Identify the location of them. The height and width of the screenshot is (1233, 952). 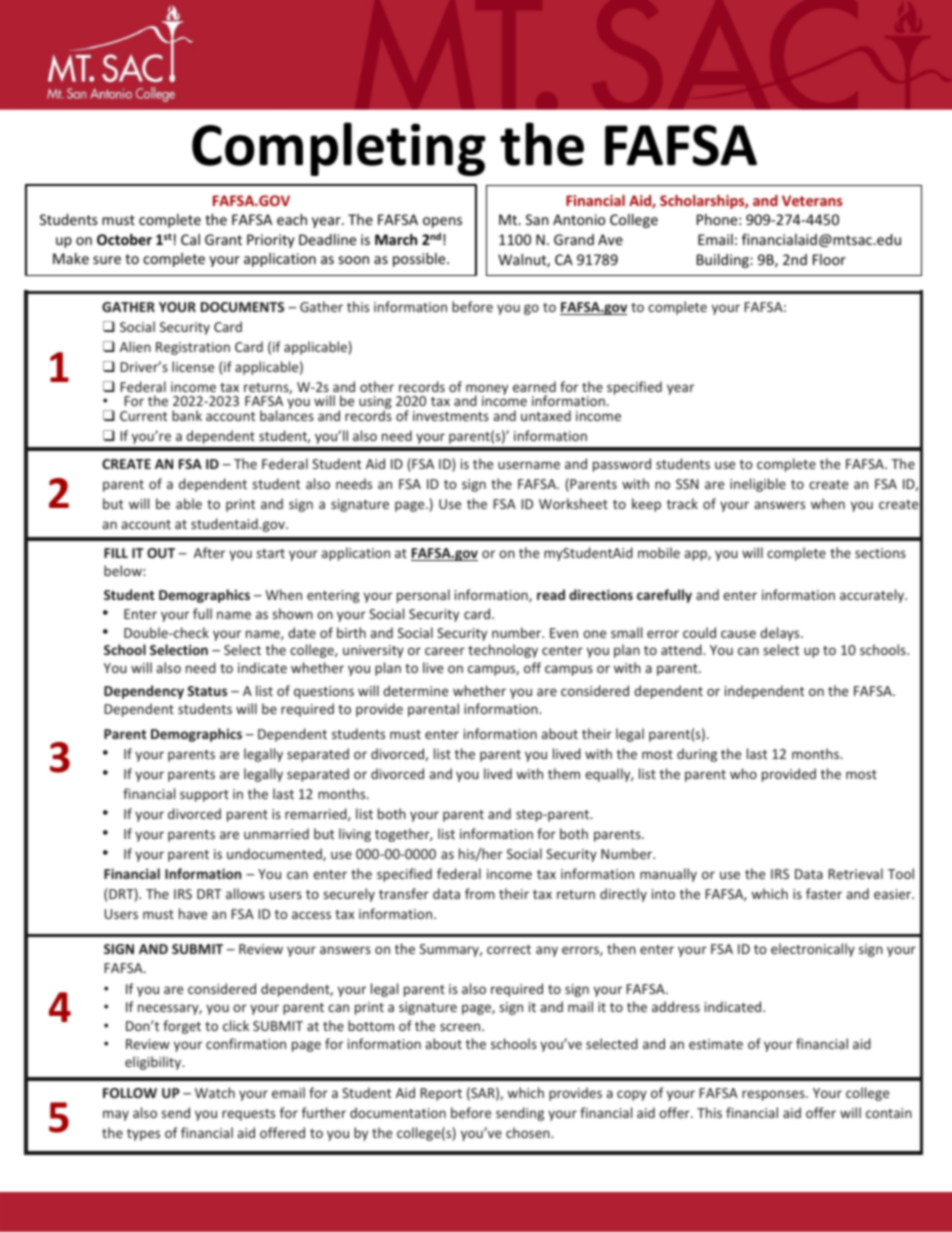
(564, 773).
